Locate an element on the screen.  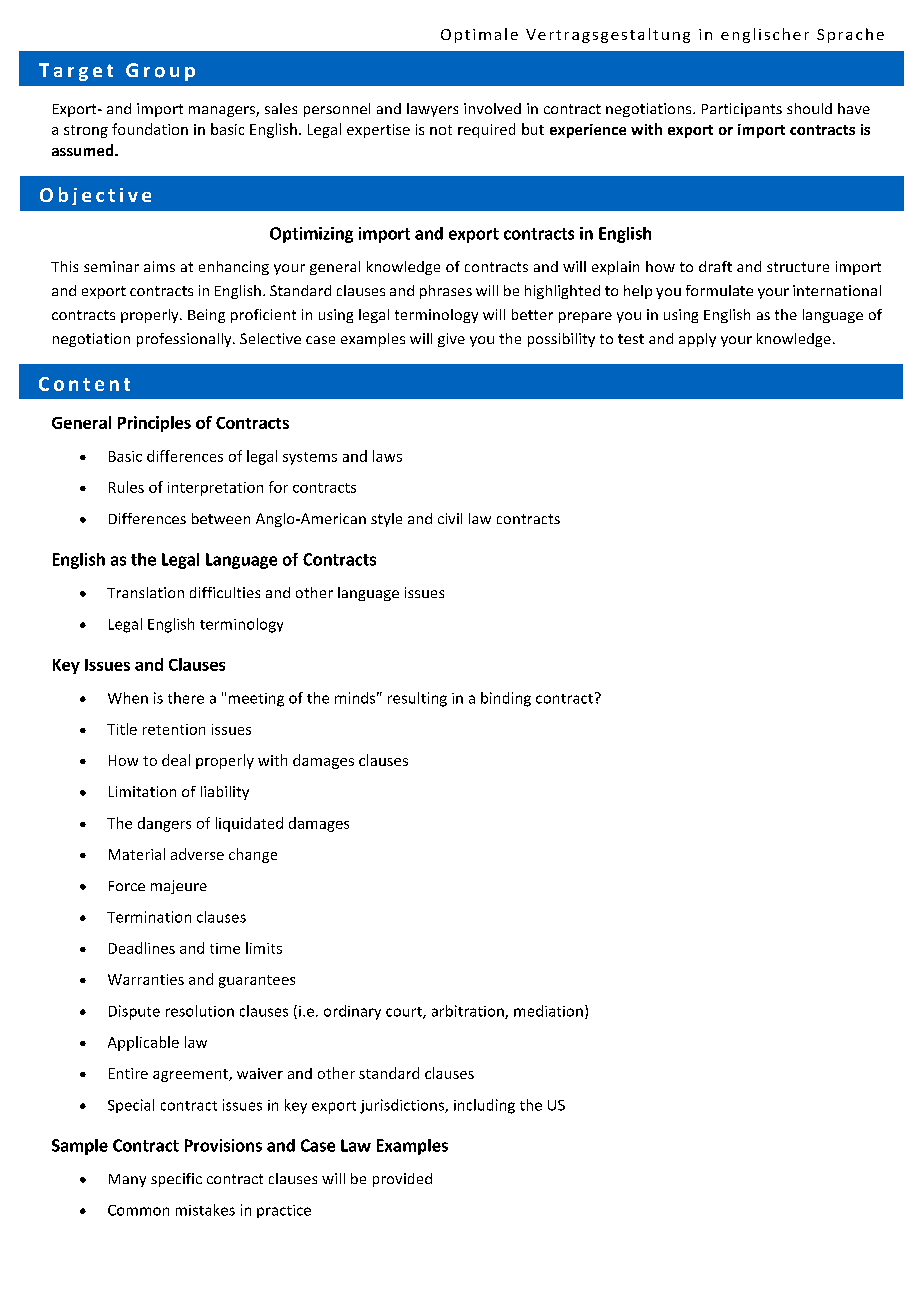
foundation is located at coordinates (150, 129).
